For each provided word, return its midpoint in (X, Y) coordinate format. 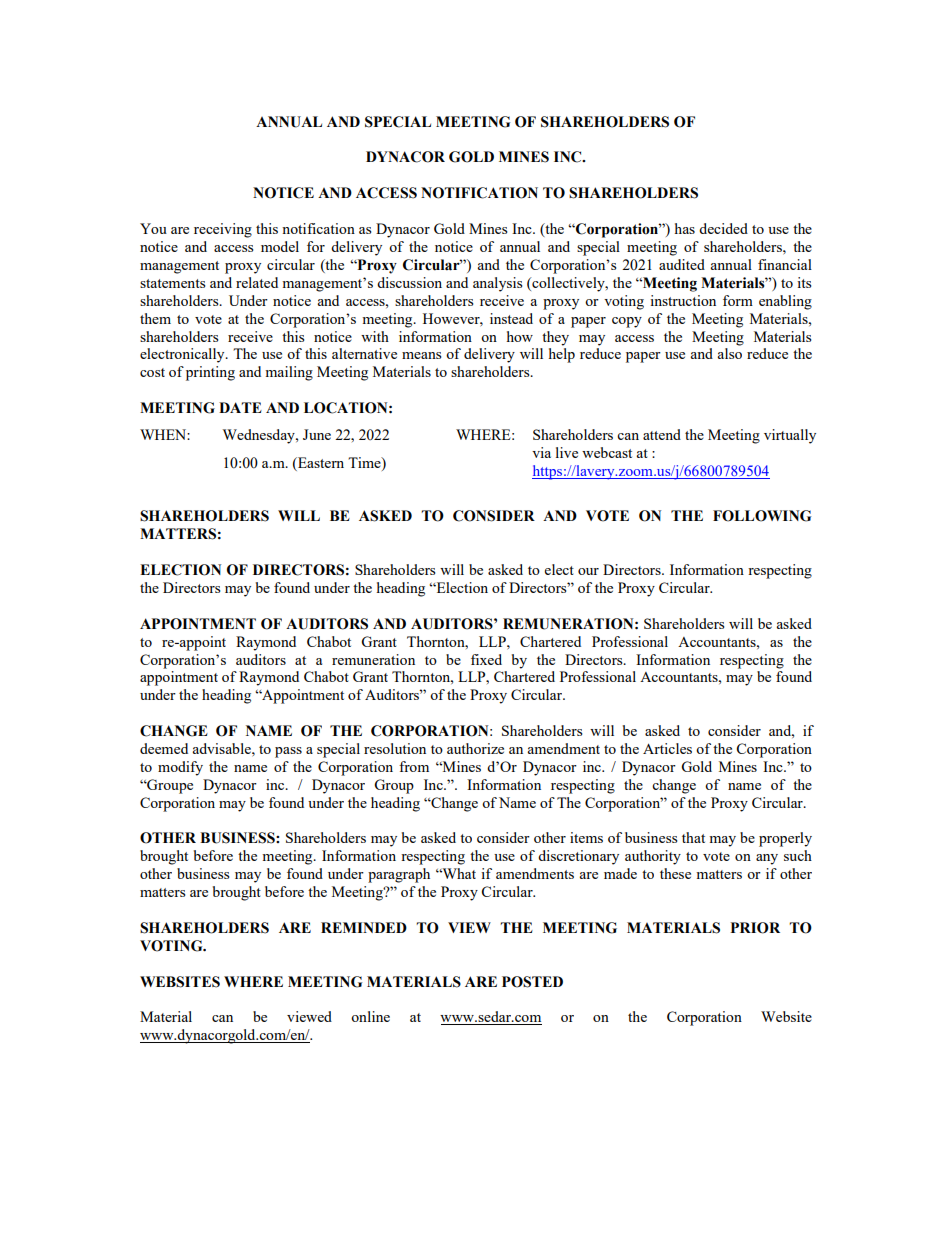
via (541, 452)
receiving (223, 230)
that (693, 837)
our (588, 571)
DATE (240, 407)
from (414, 766)
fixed (486, 659)
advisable (222, 748)
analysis (497, 284)
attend (662, 434)
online (370, 1016)
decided (723, 228)
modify (180, 768)
